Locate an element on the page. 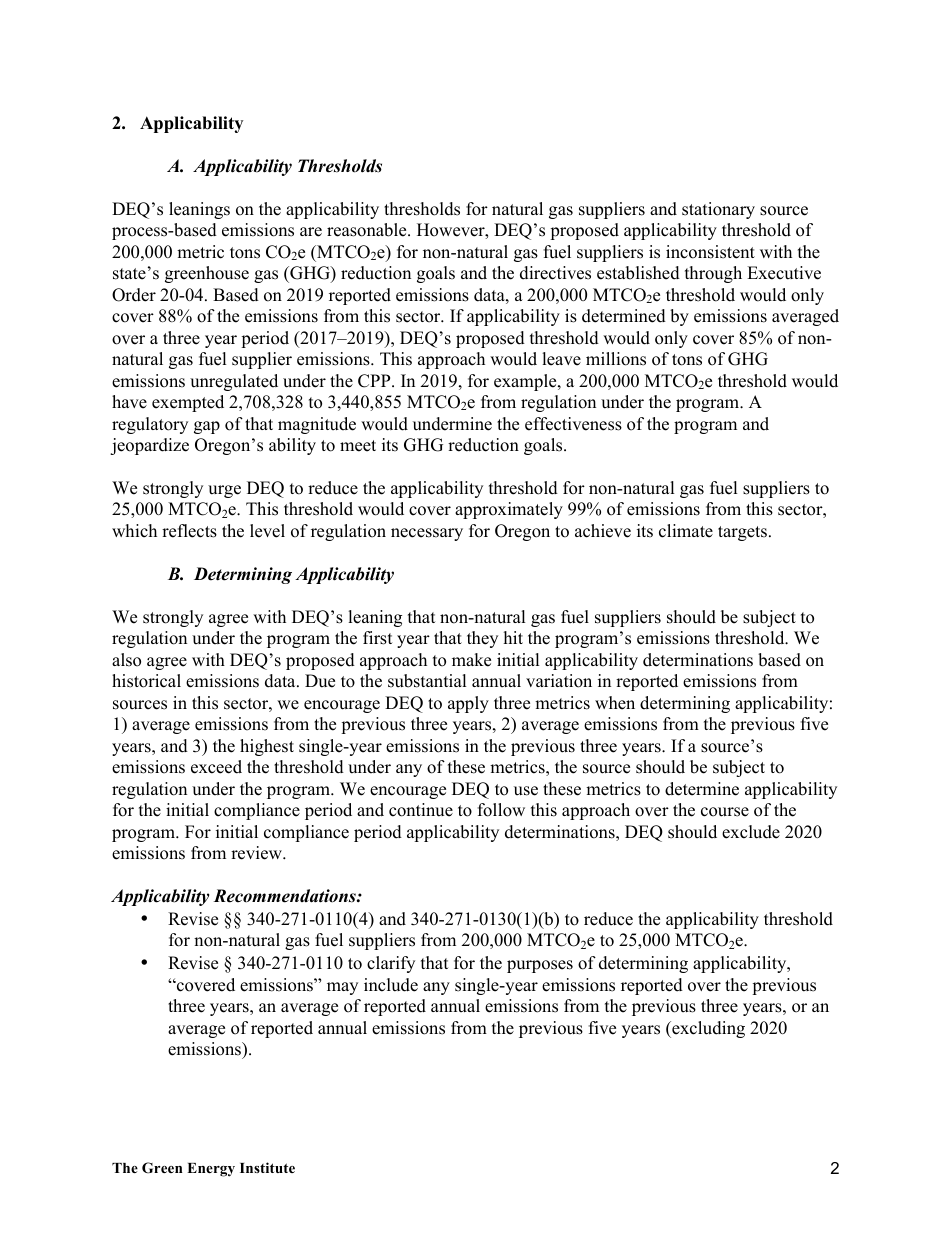 This document has width=952, height=1233. review is located at coordinates (257, 853).
